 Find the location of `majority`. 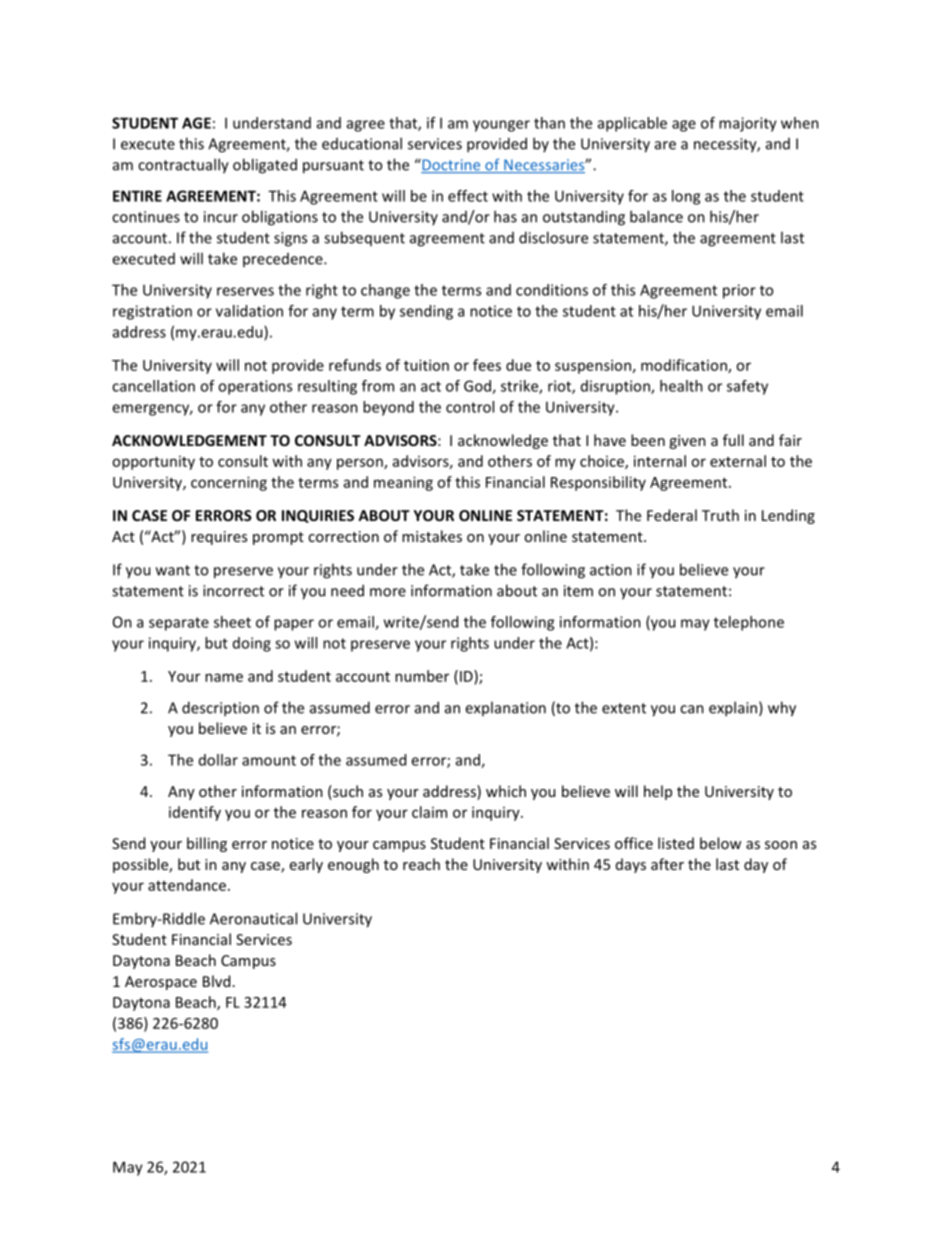

majority is located at coordinates (748, 124).
